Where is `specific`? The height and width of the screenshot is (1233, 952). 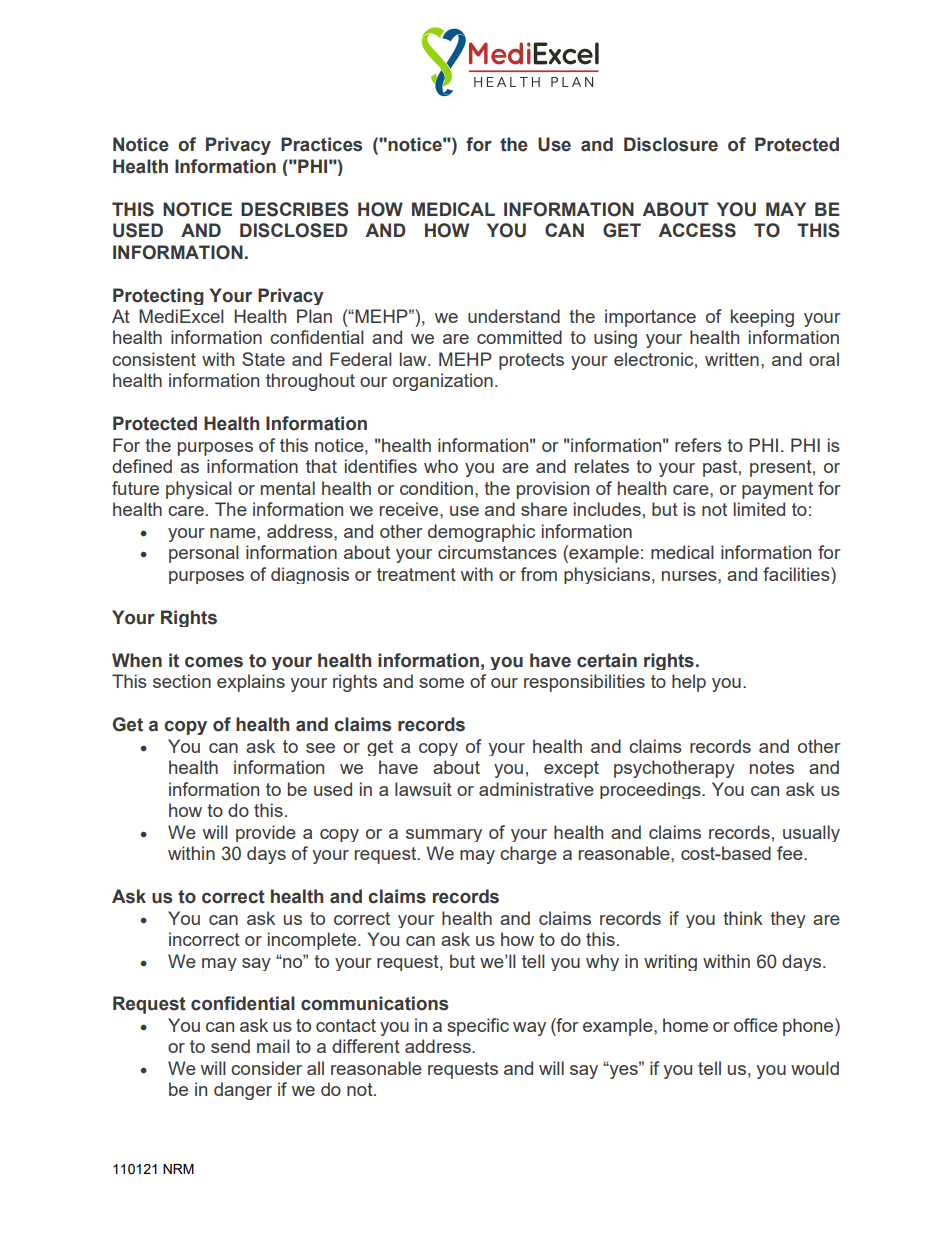 specific is located at coordinates (478, 1027).
